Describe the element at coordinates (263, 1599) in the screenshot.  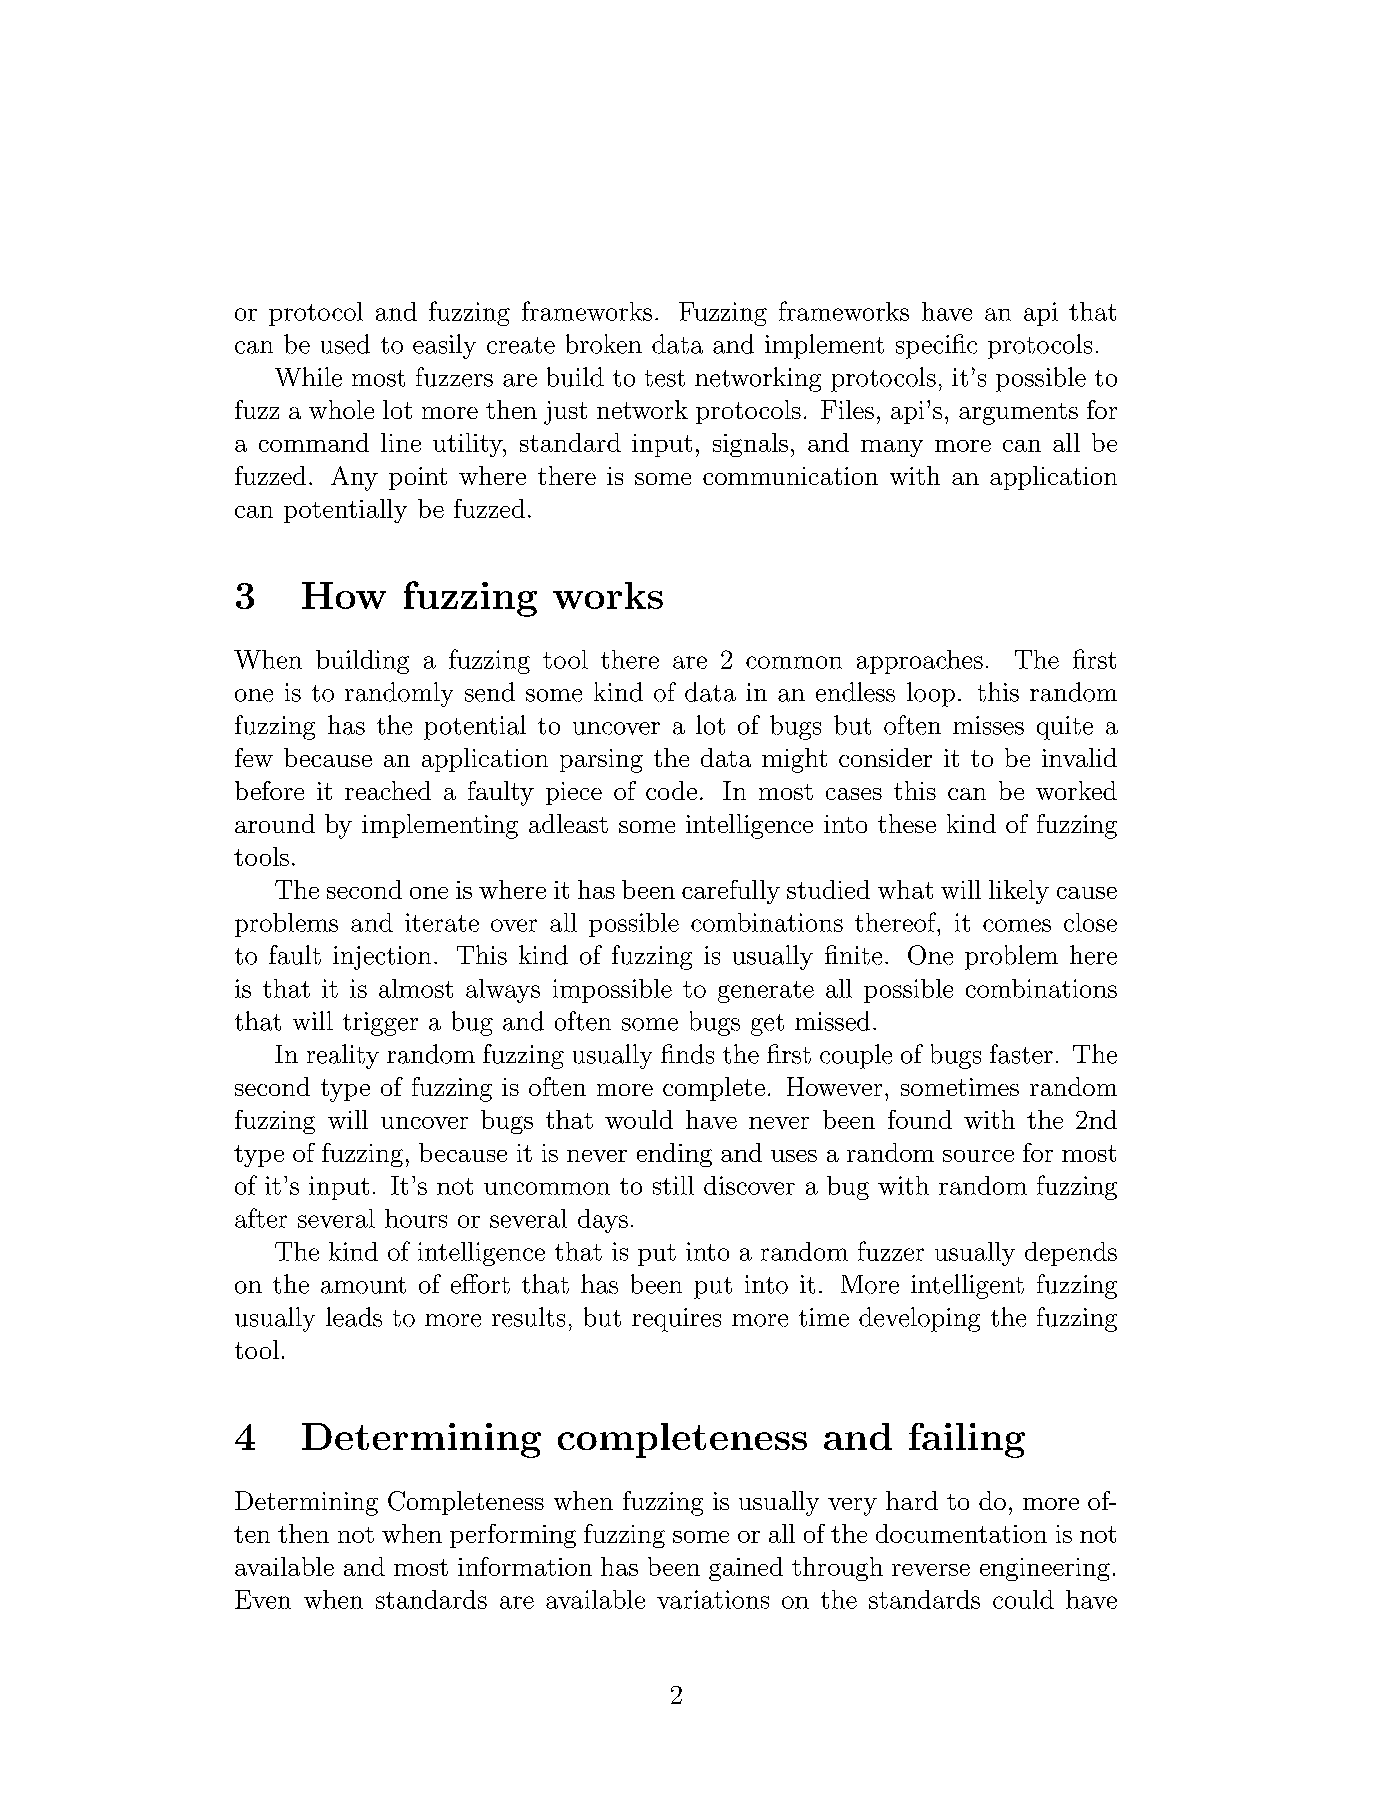
I see `Even` at that location.
